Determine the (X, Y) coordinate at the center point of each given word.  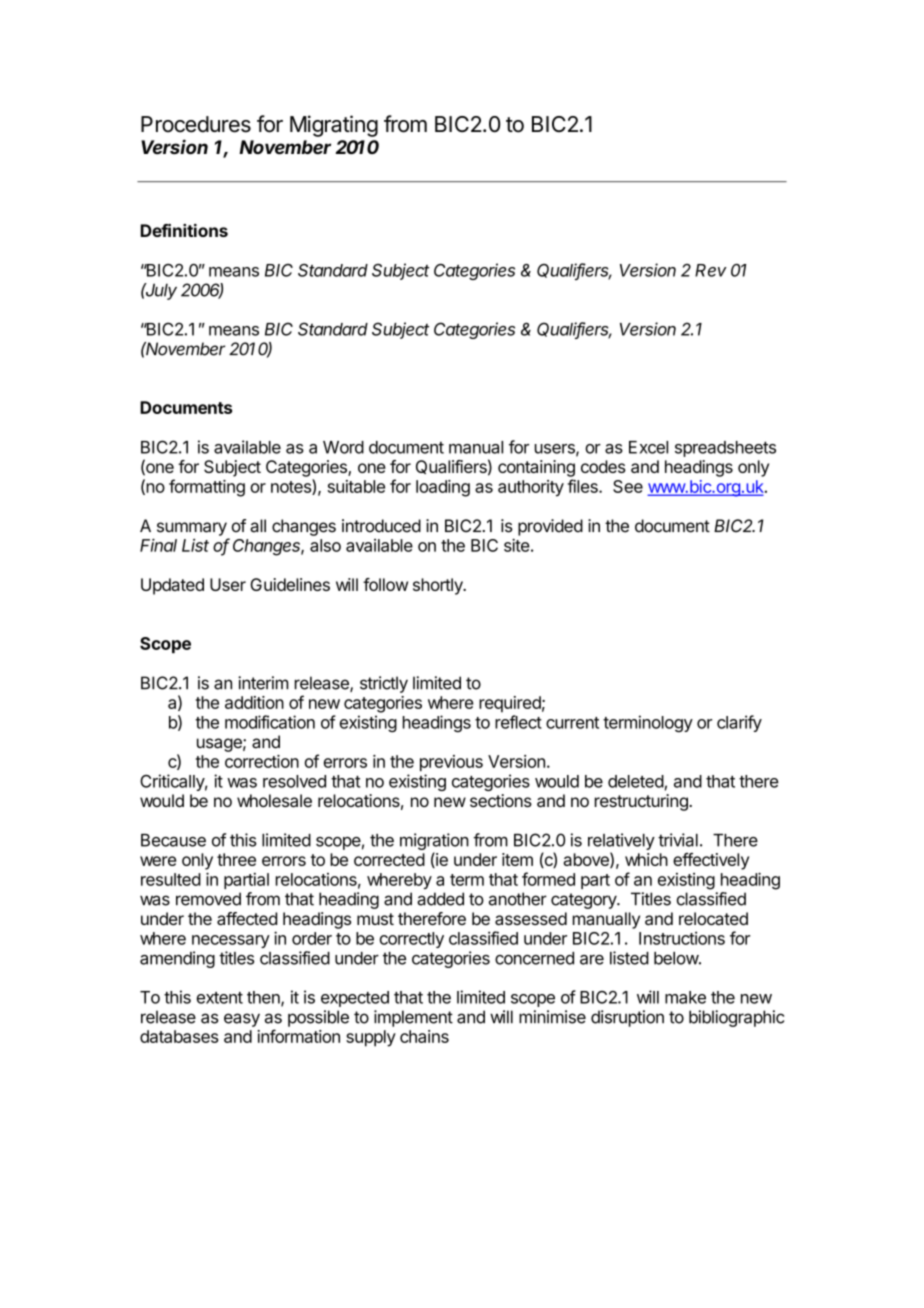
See (628, 486)
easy (242, 1020)
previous (451, 763)
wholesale (274, 801)
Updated (172, 586)
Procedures (196, 124)
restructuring (642, 802)
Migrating (334, 126)
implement (413, 1018)
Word (343, 447)
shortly (439, 586)
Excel (648, 447)
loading (443, 488)
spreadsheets (725, 449)
